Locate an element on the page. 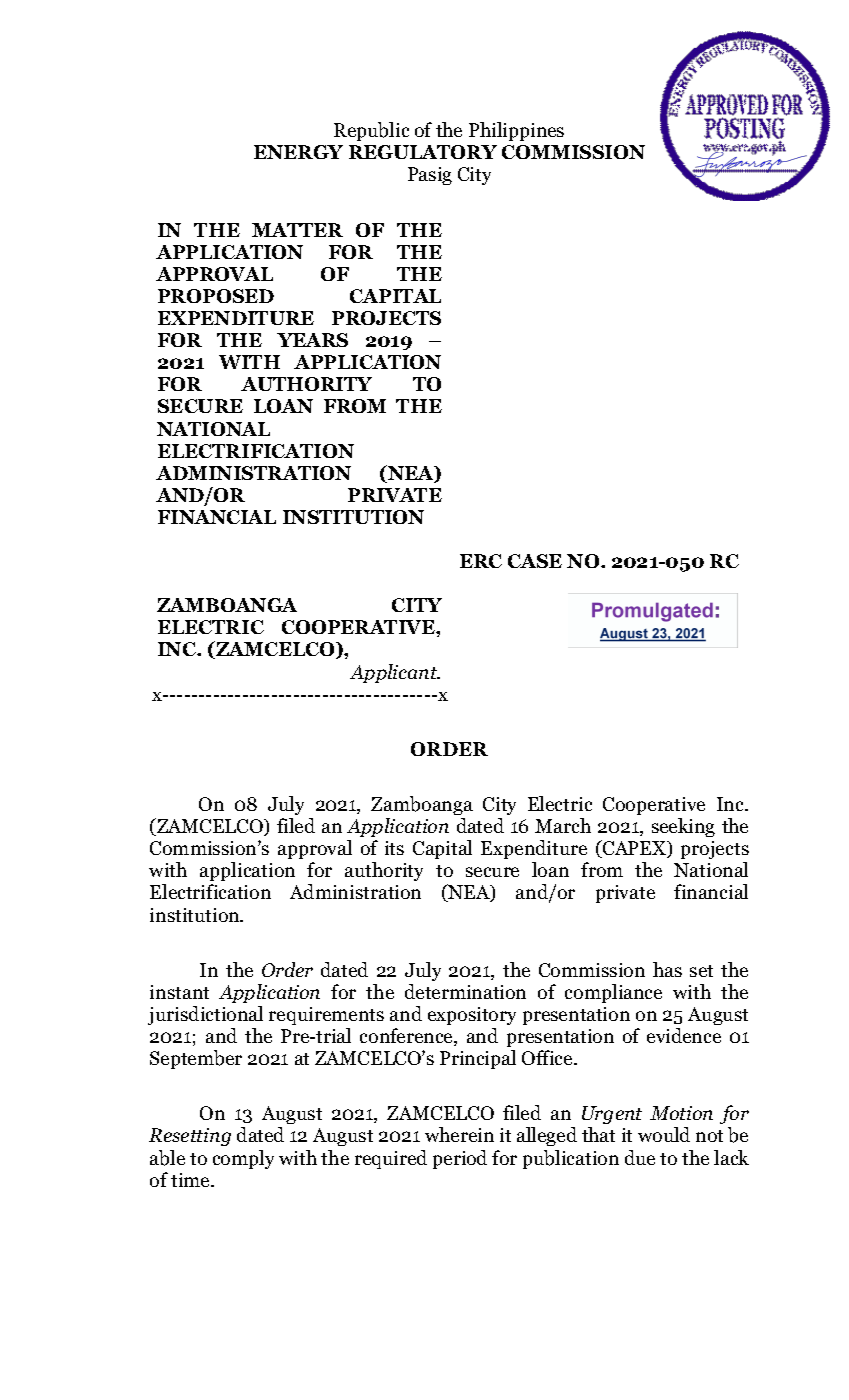 The height and width of the page is (1400, 849). CASE is located at coordinates (535, 561).
